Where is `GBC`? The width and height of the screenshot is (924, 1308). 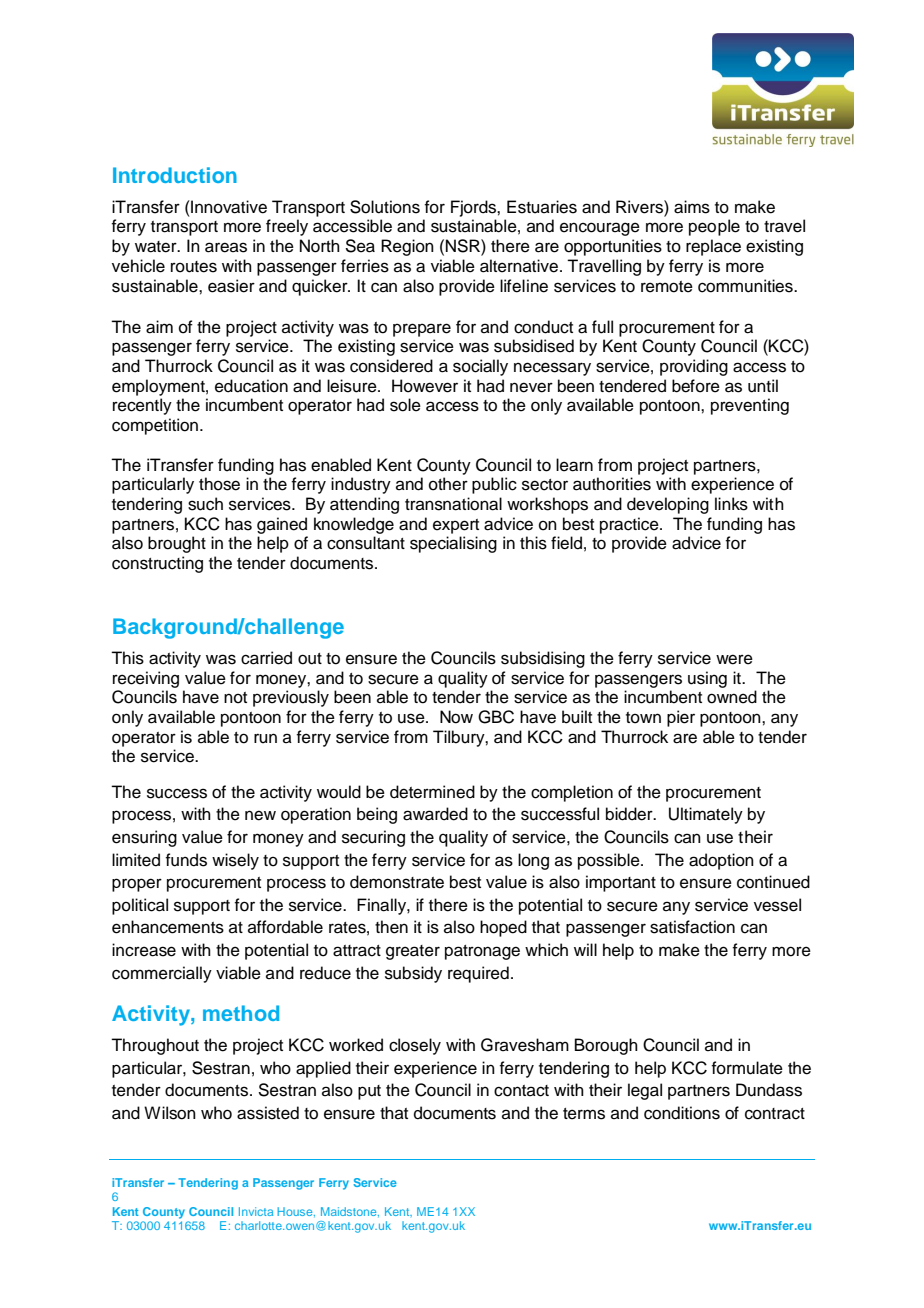
GBC is located at coordinates (496, 717).
